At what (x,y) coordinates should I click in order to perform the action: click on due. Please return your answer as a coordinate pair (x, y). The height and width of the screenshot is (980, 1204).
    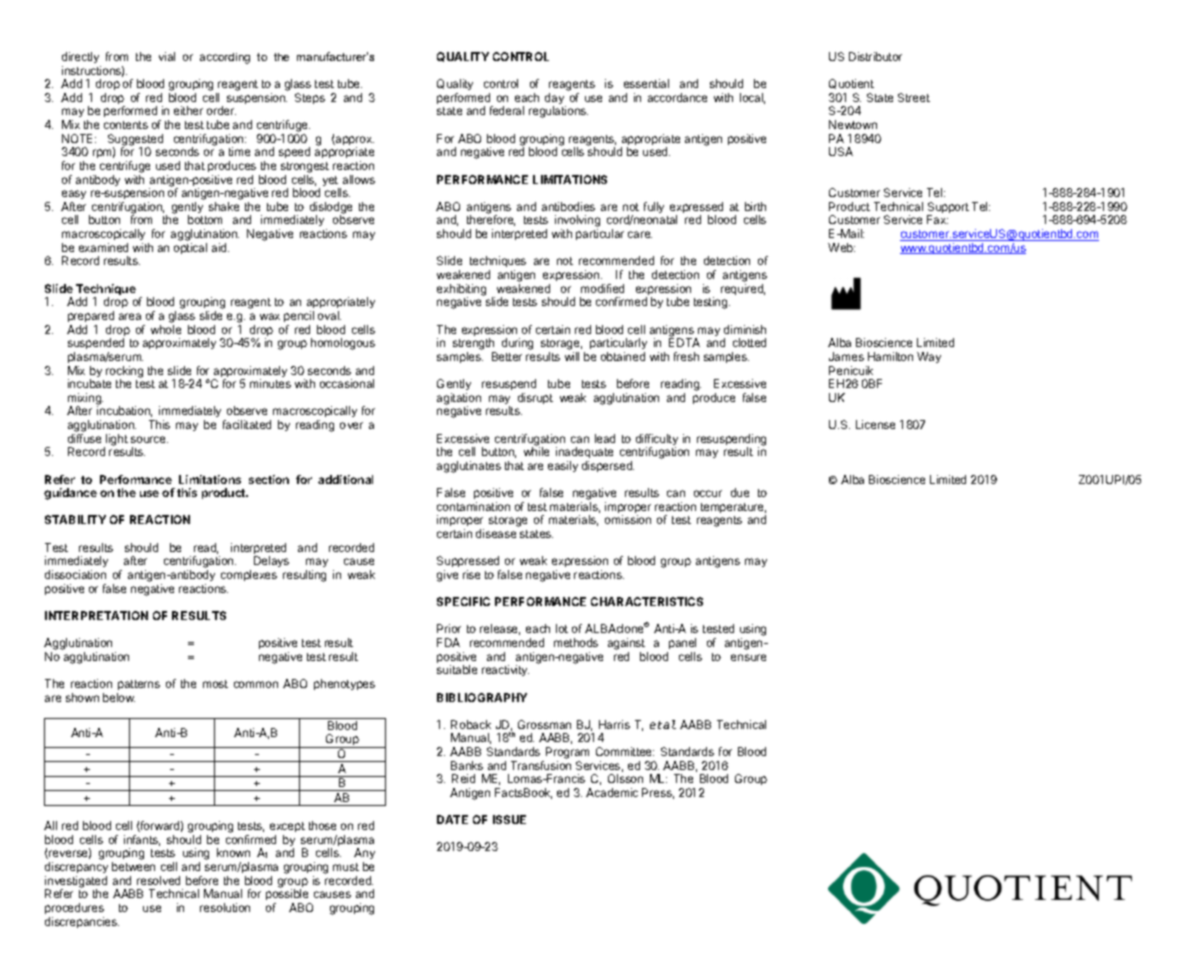
    Looking at the image, I should click on (740, 492).
